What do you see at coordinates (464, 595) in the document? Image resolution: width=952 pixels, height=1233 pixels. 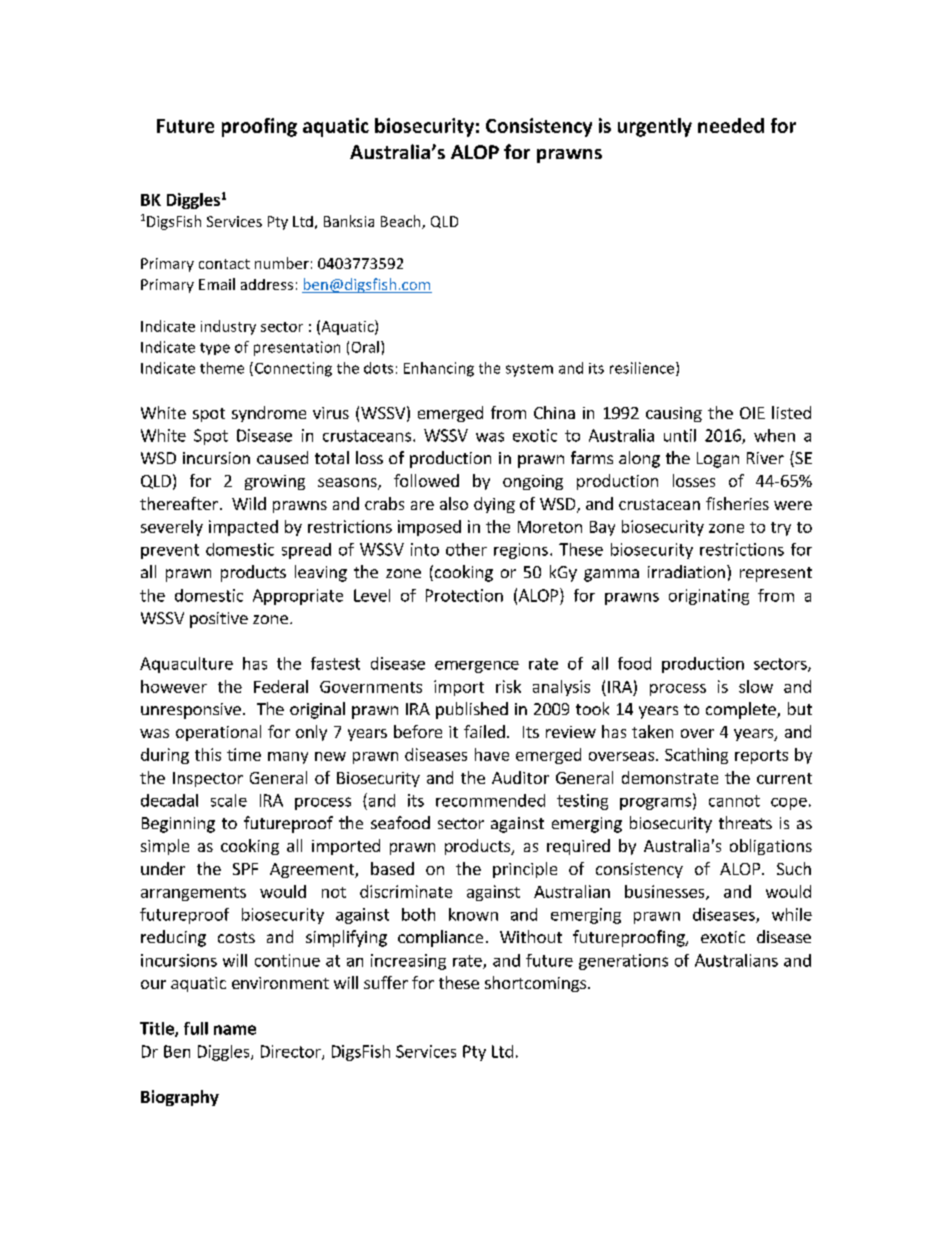 I see `Protection` at bounding box center [464, 595].
